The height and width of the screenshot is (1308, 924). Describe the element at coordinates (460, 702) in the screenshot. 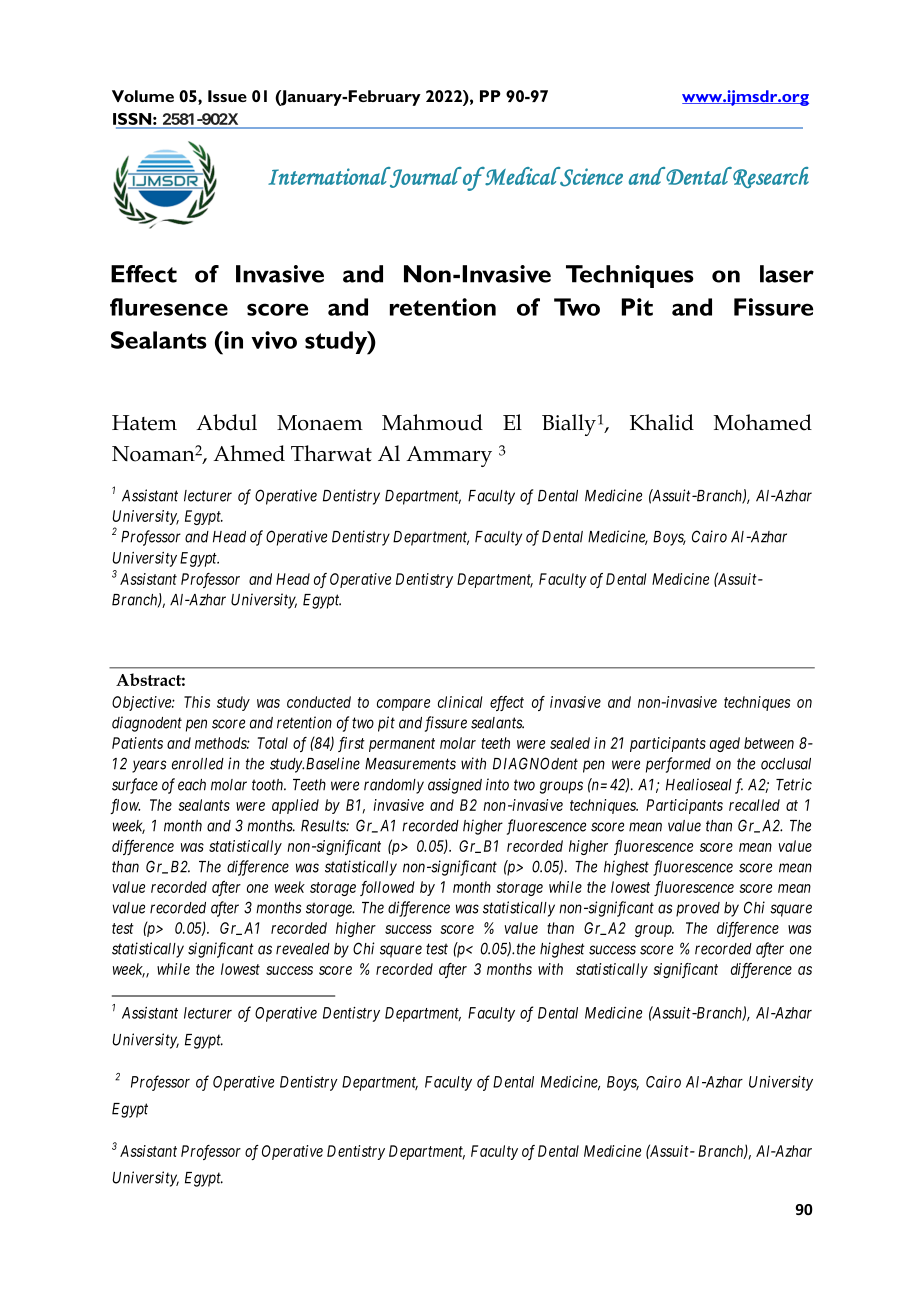

I see `clinical` at that location.
